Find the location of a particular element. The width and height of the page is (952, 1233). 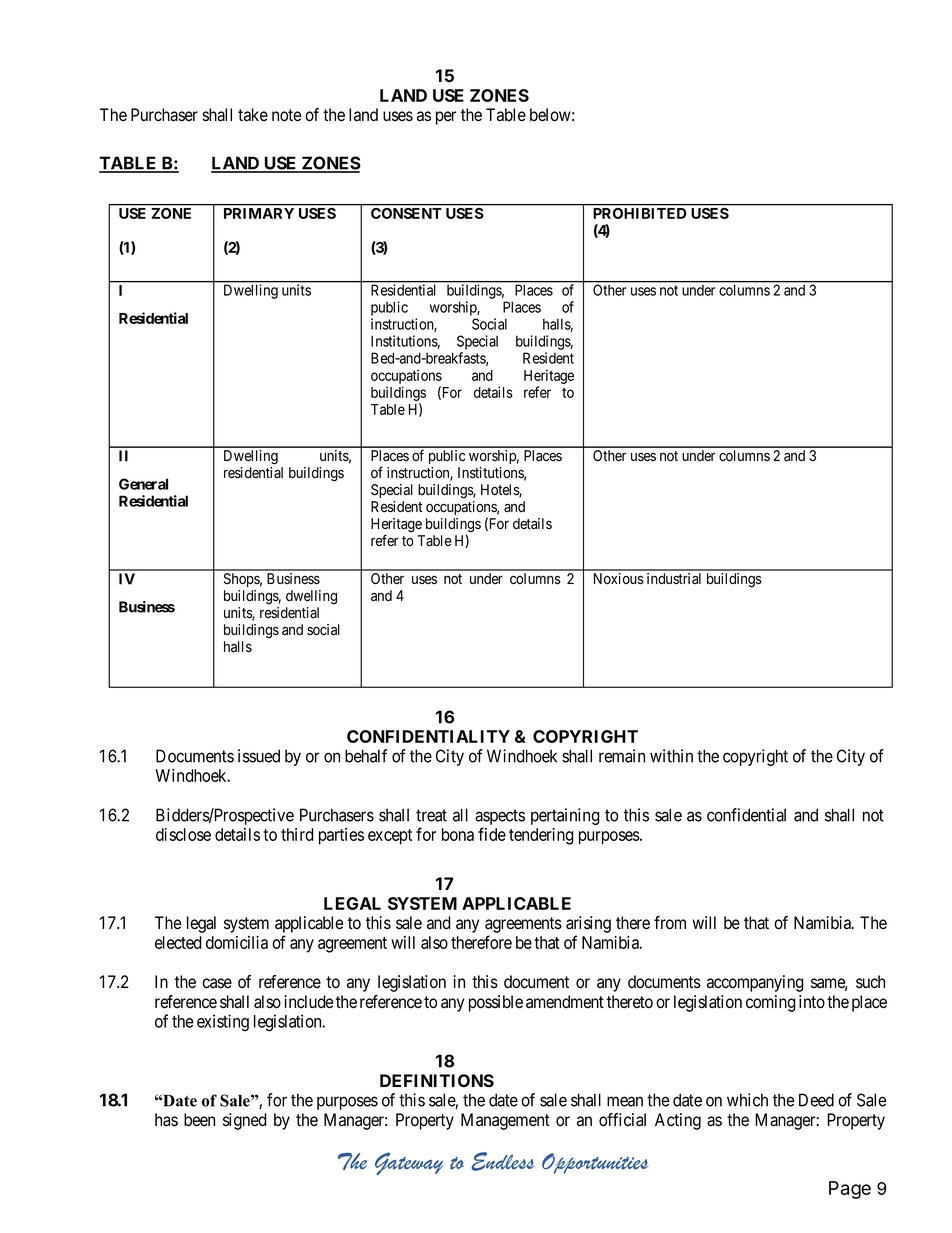

industrial is located at coordinates (674, 579).
